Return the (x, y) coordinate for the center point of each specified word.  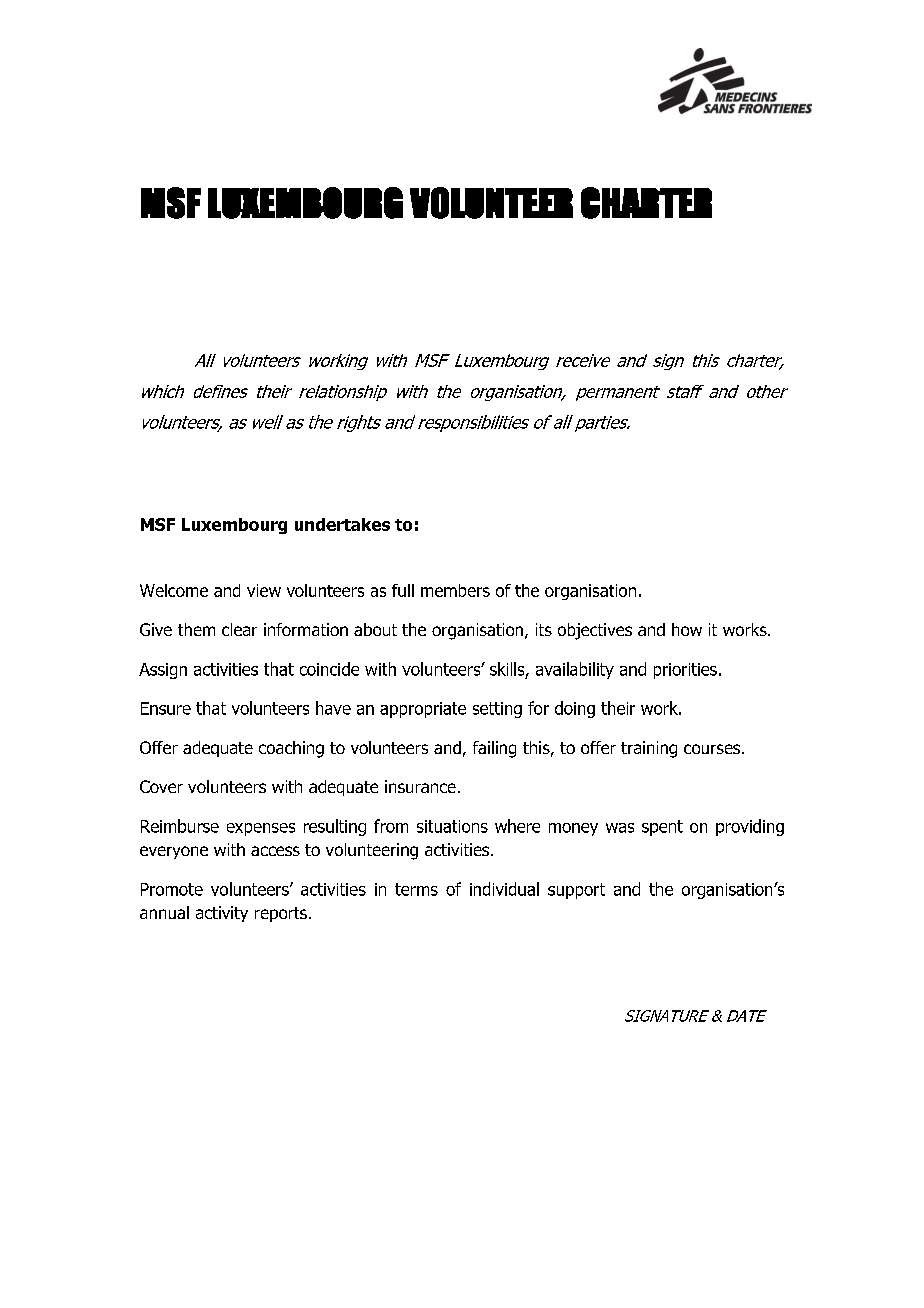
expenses (261, 829)
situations (452, 826)
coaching (291, 749)
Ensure (166, 708)
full (403, 590)
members (455, 590)
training (649, 749)
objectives (595, 631)
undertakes (342, 524)
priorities (685, 671)
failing (494, 749)
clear (239, 629)
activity (222, 914)
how (687, 629)
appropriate (423, 710)
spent (662, 828)
